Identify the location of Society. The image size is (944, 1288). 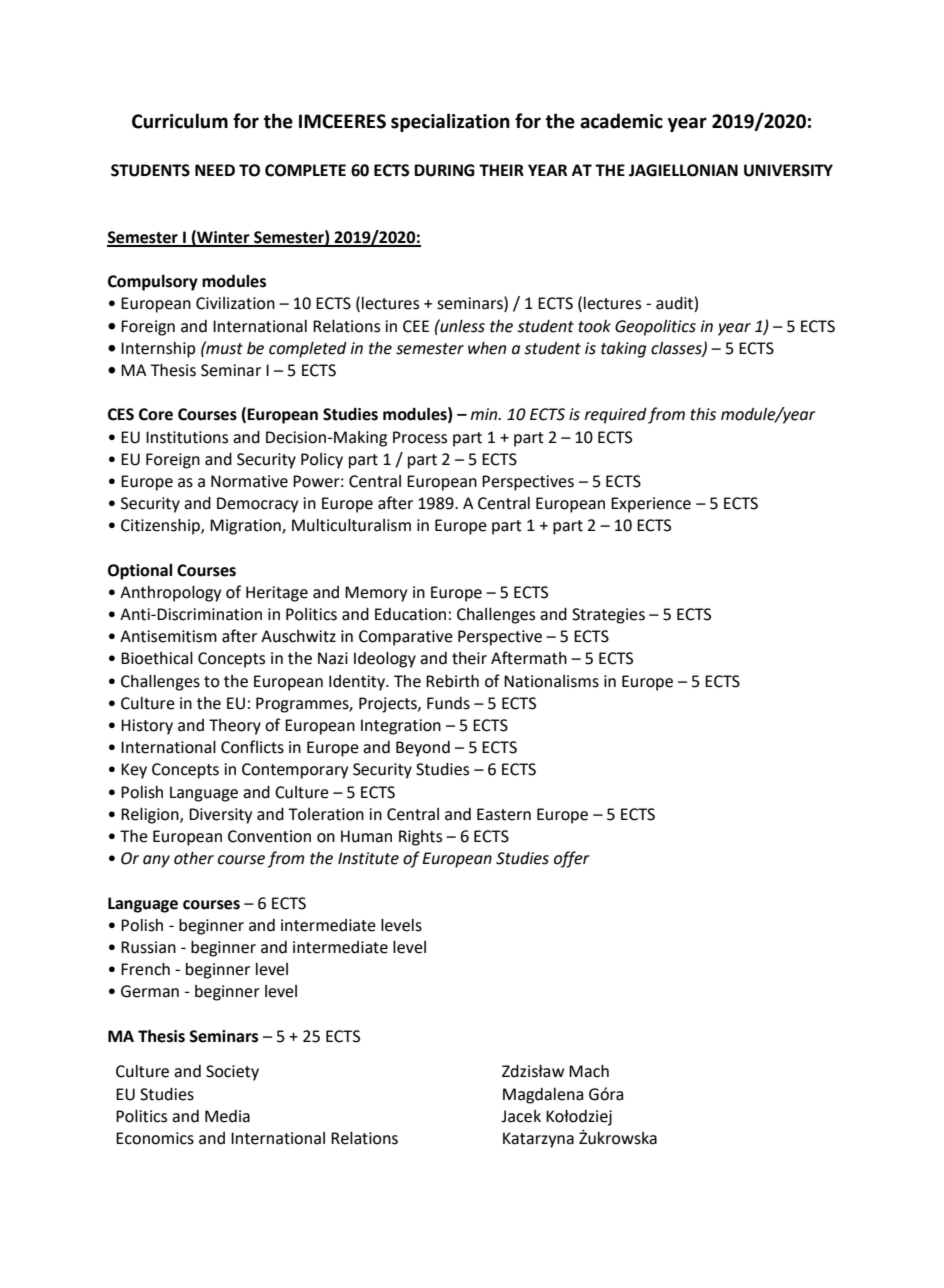
(232, 1073).
